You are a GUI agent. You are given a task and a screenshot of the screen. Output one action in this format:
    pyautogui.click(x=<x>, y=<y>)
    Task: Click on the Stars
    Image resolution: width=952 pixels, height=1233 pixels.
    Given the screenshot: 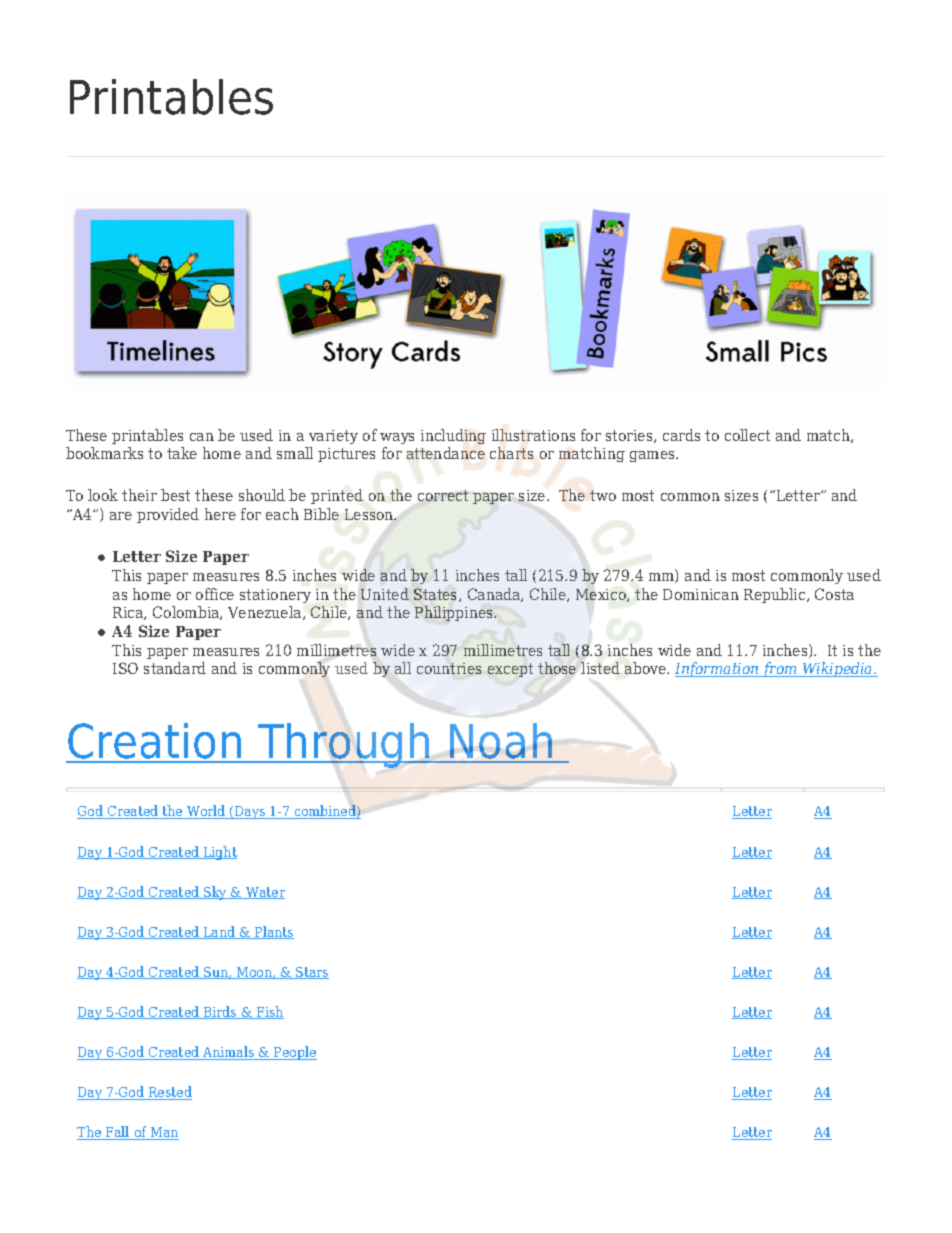 What is the action you would take?
    pyautogui.click(x=311, y=973)
